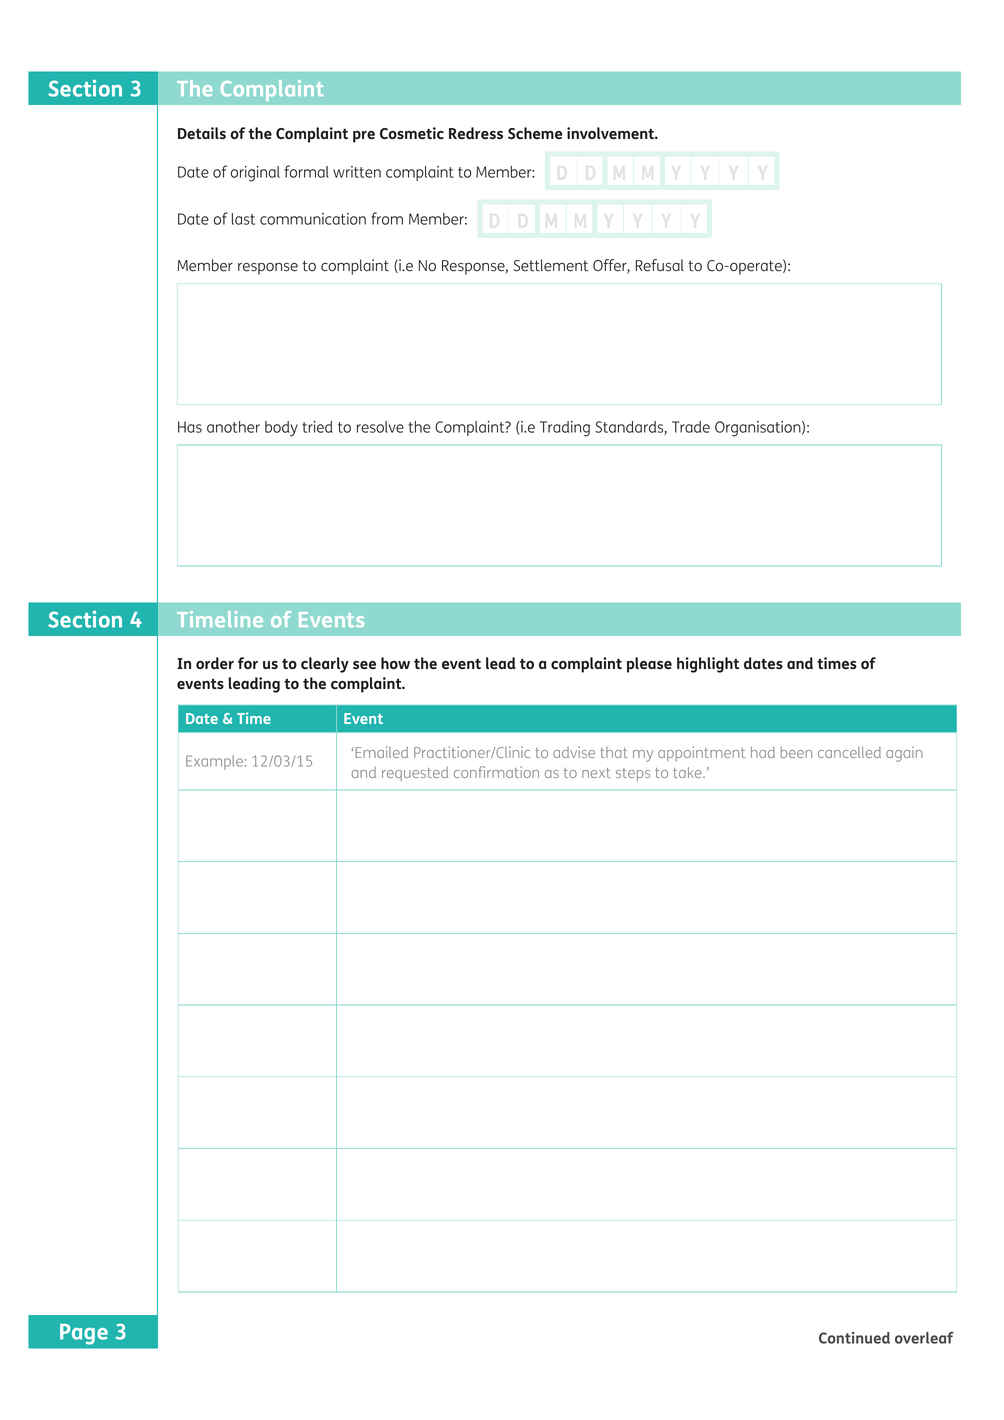 The image size is (1004, 1420). What do you see at coordinates (660, 265) in the screenshot?
I see `Refusal` at bounding box center [660, 265].
